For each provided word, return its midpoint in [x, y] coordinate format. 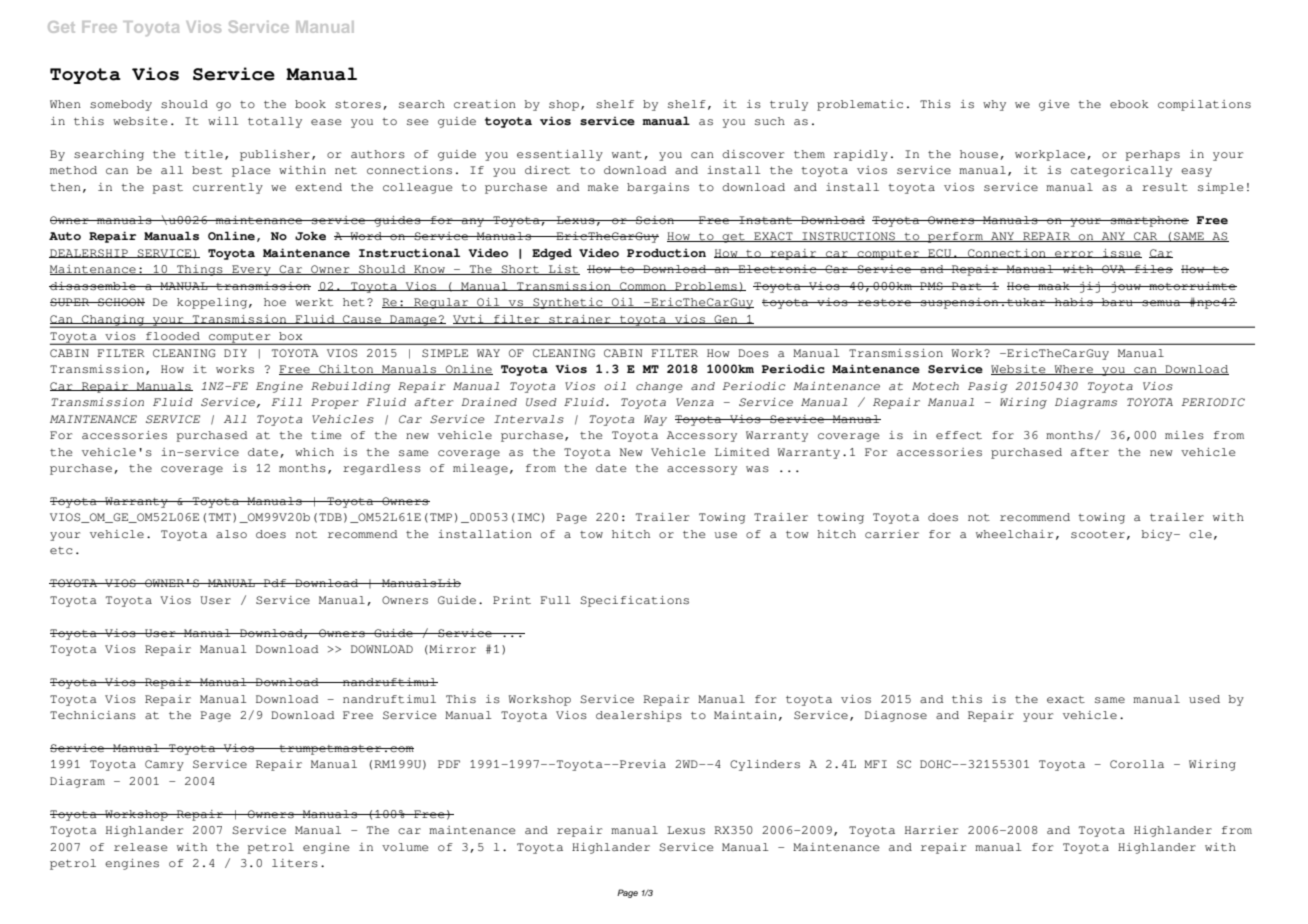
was [757, 469]
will [223, 121]
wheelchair [1014, 534]
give [1054, 105]
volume [405, 847]
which [314, 452]
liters [295, 863]
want [627, 154]
